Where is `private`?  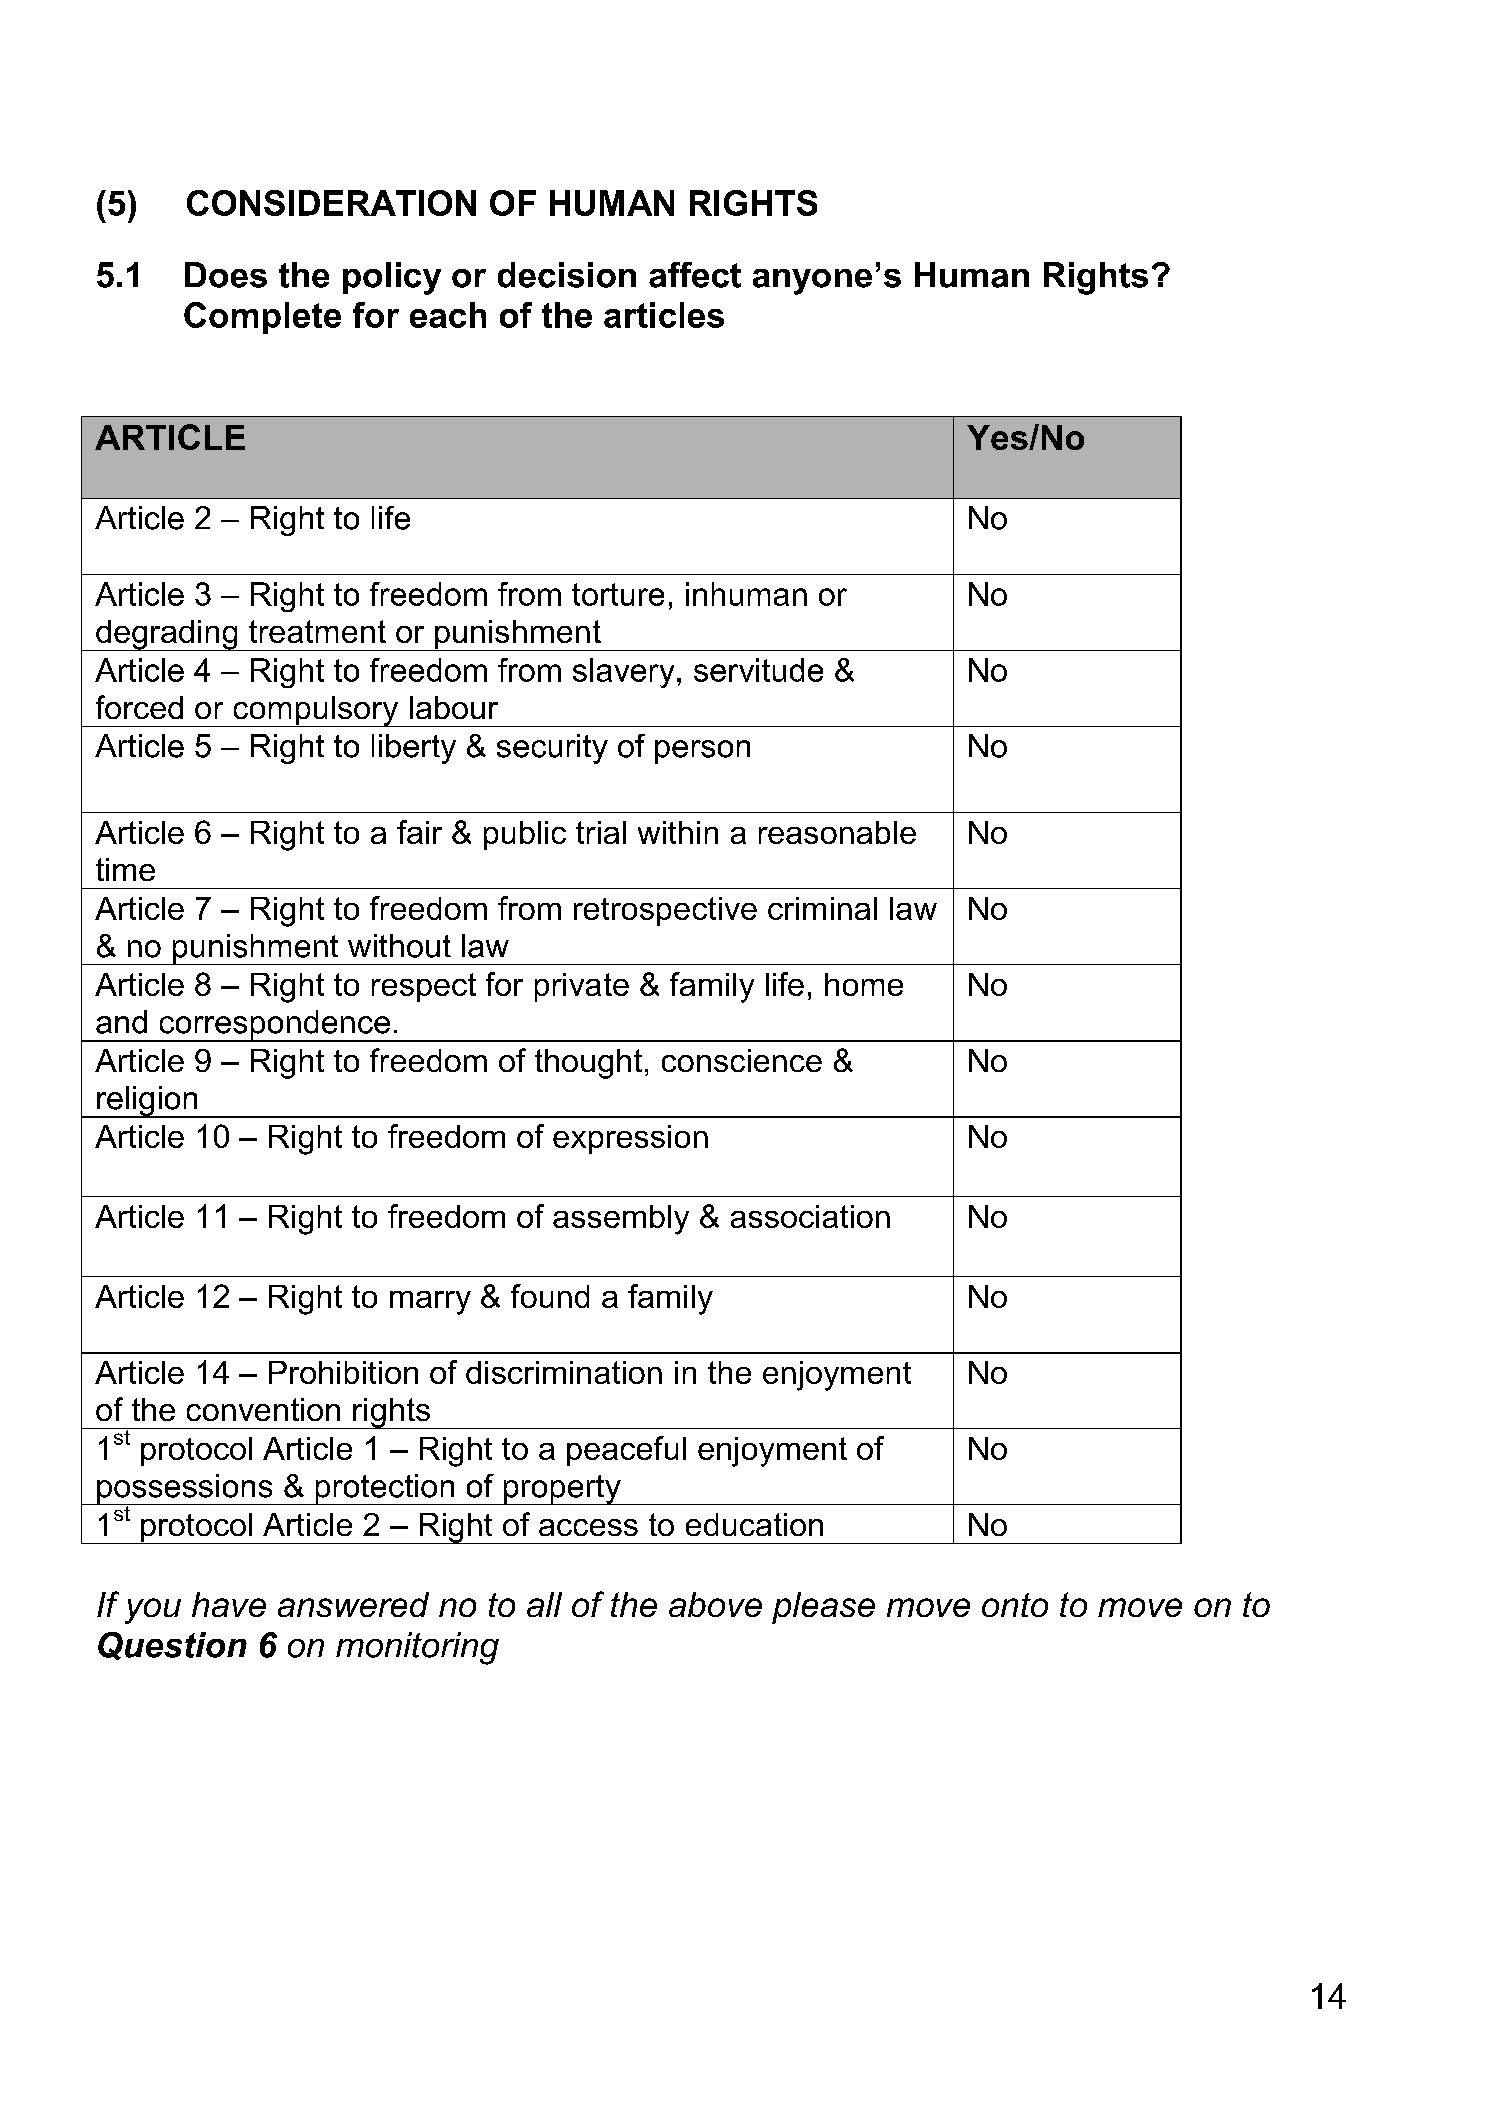
private is located at coordinates (582, 987).
